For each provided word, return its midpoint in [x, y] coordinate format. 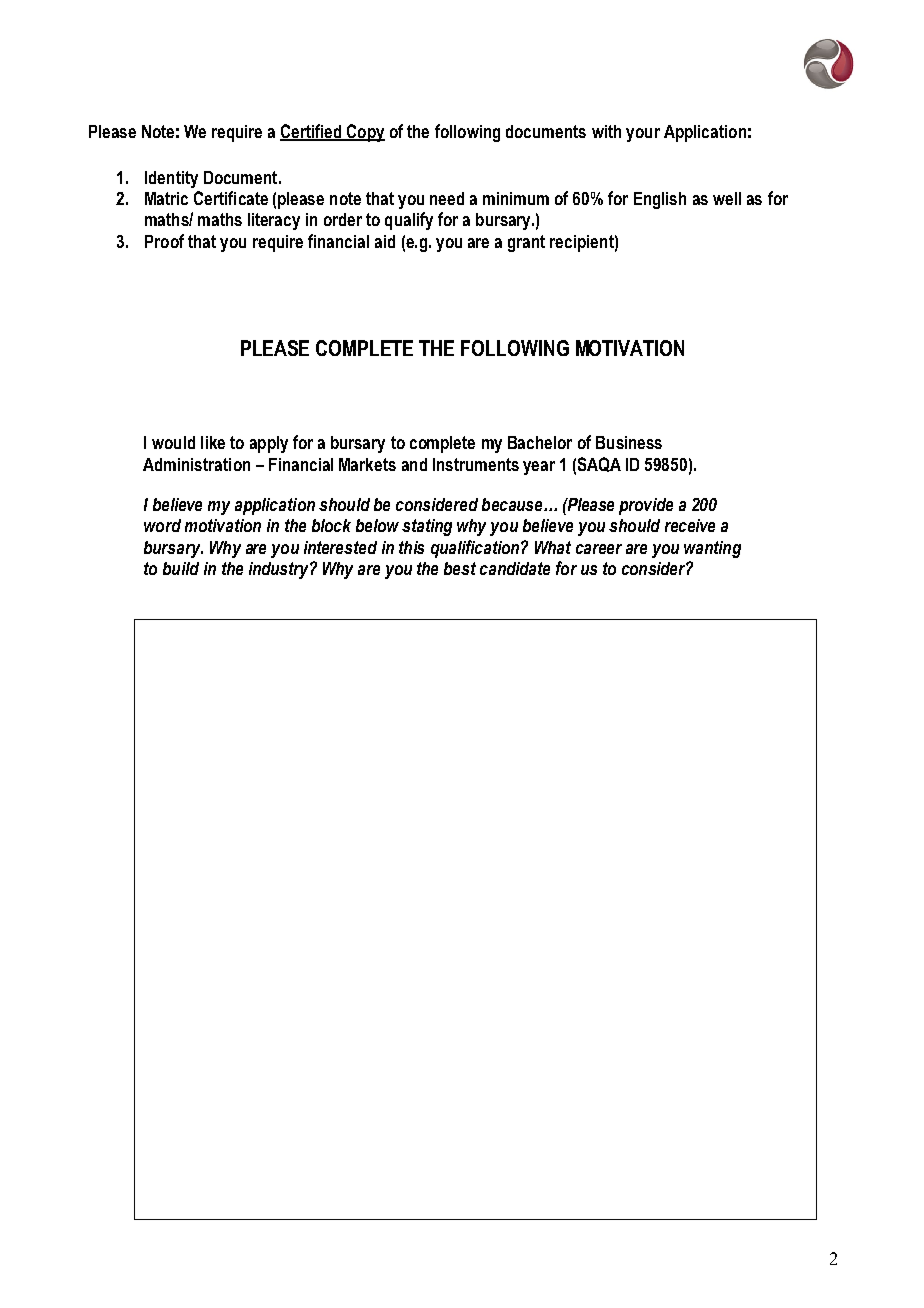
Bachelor [540, 442]
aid [385, 241]
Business [629, 442]
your [643, 135]
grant [526, 243]
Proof [164, 241]
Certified [312, 132]
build [181, 568]
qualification [476, 549]
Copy [365, 133]
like [213, 442]
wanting [712, 549]
